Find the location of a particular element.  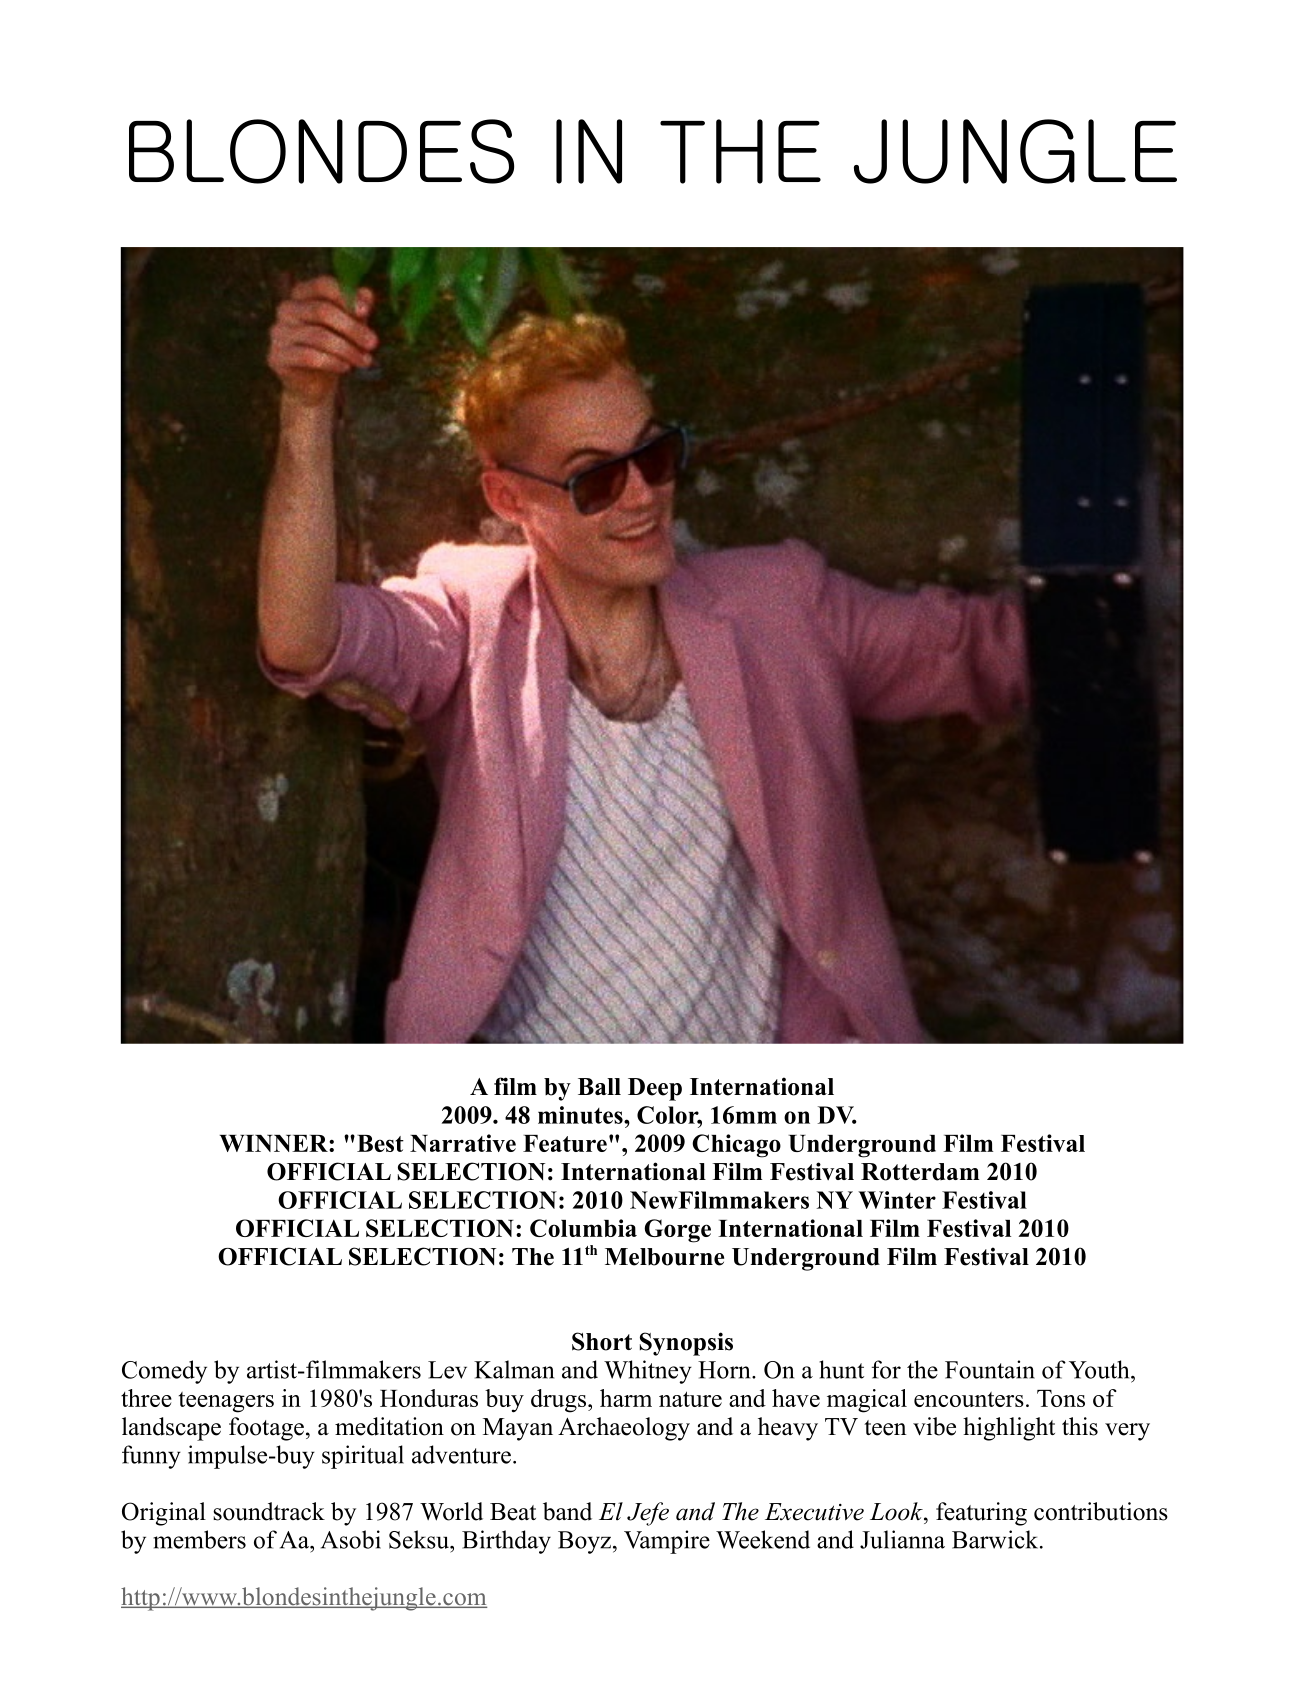

WINNER is located at coordinates (275, 1143).
